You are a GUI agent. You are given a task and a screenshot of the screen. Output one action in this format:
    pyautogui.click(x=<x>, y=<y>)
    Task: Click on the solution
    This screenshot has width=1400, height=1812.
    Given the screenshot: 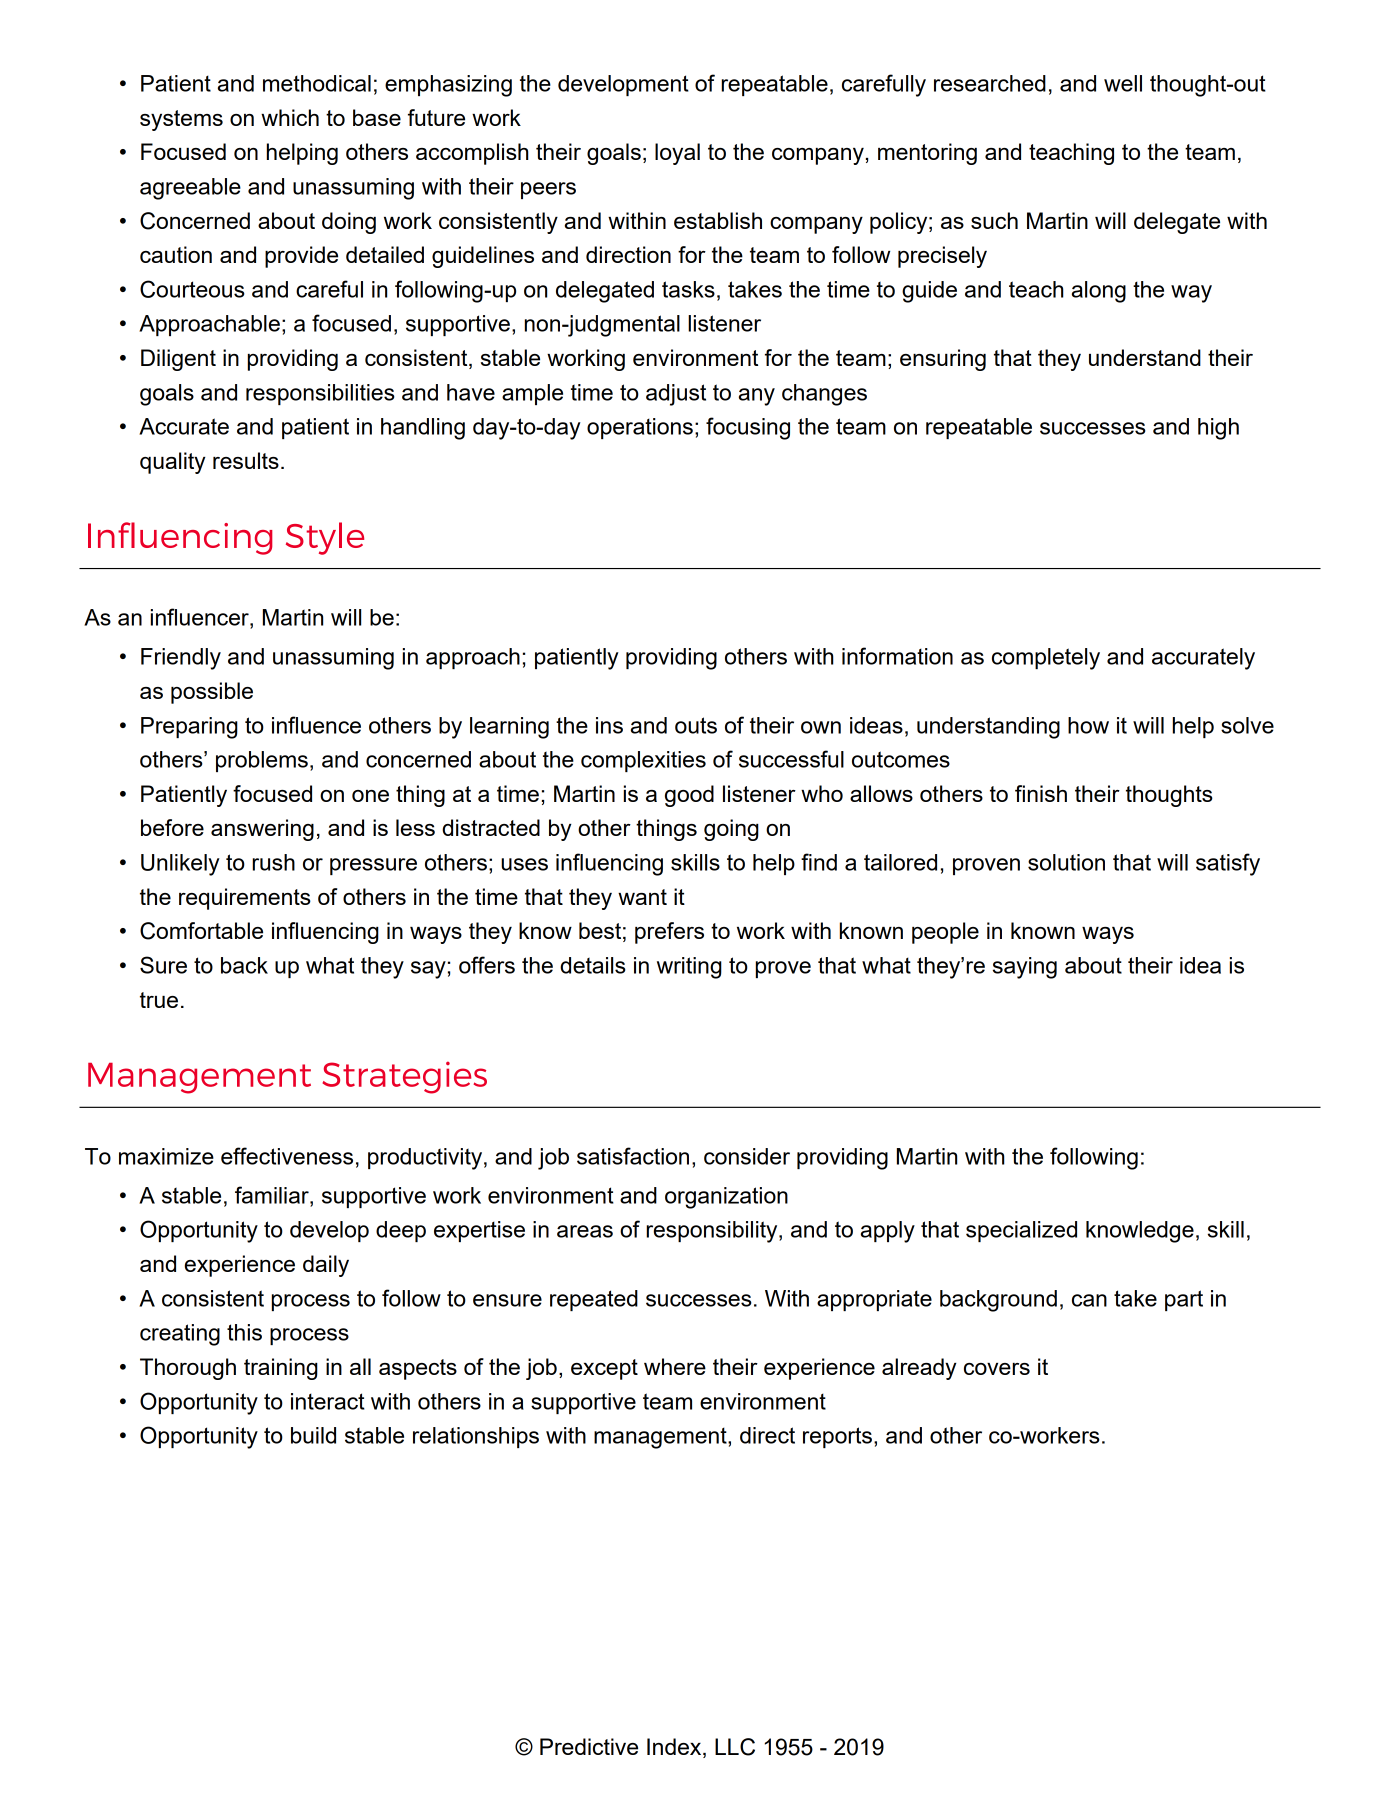 What is the action you would take?
    pyautogui.click(x=1066, y=862)
